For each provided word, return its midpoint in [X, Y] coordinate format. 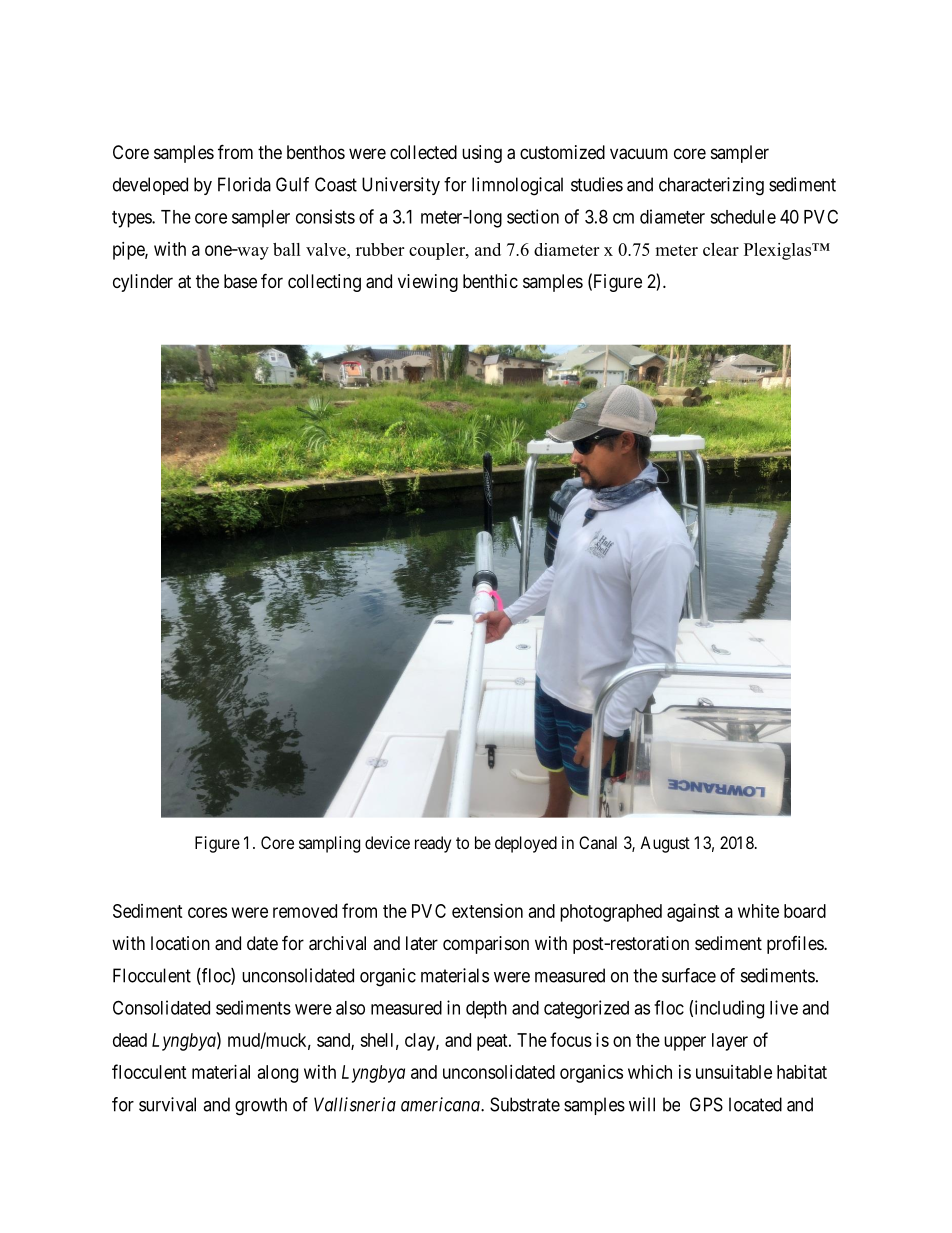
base [240, 281]
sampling [329, 844]
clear [721, 249]
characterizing [711, 186]
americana [441, 1104]
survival [167, 1104]
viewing [428, 283]
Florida [244, 184]
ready [433, 844]
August [665, 844]
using [482, 154]
